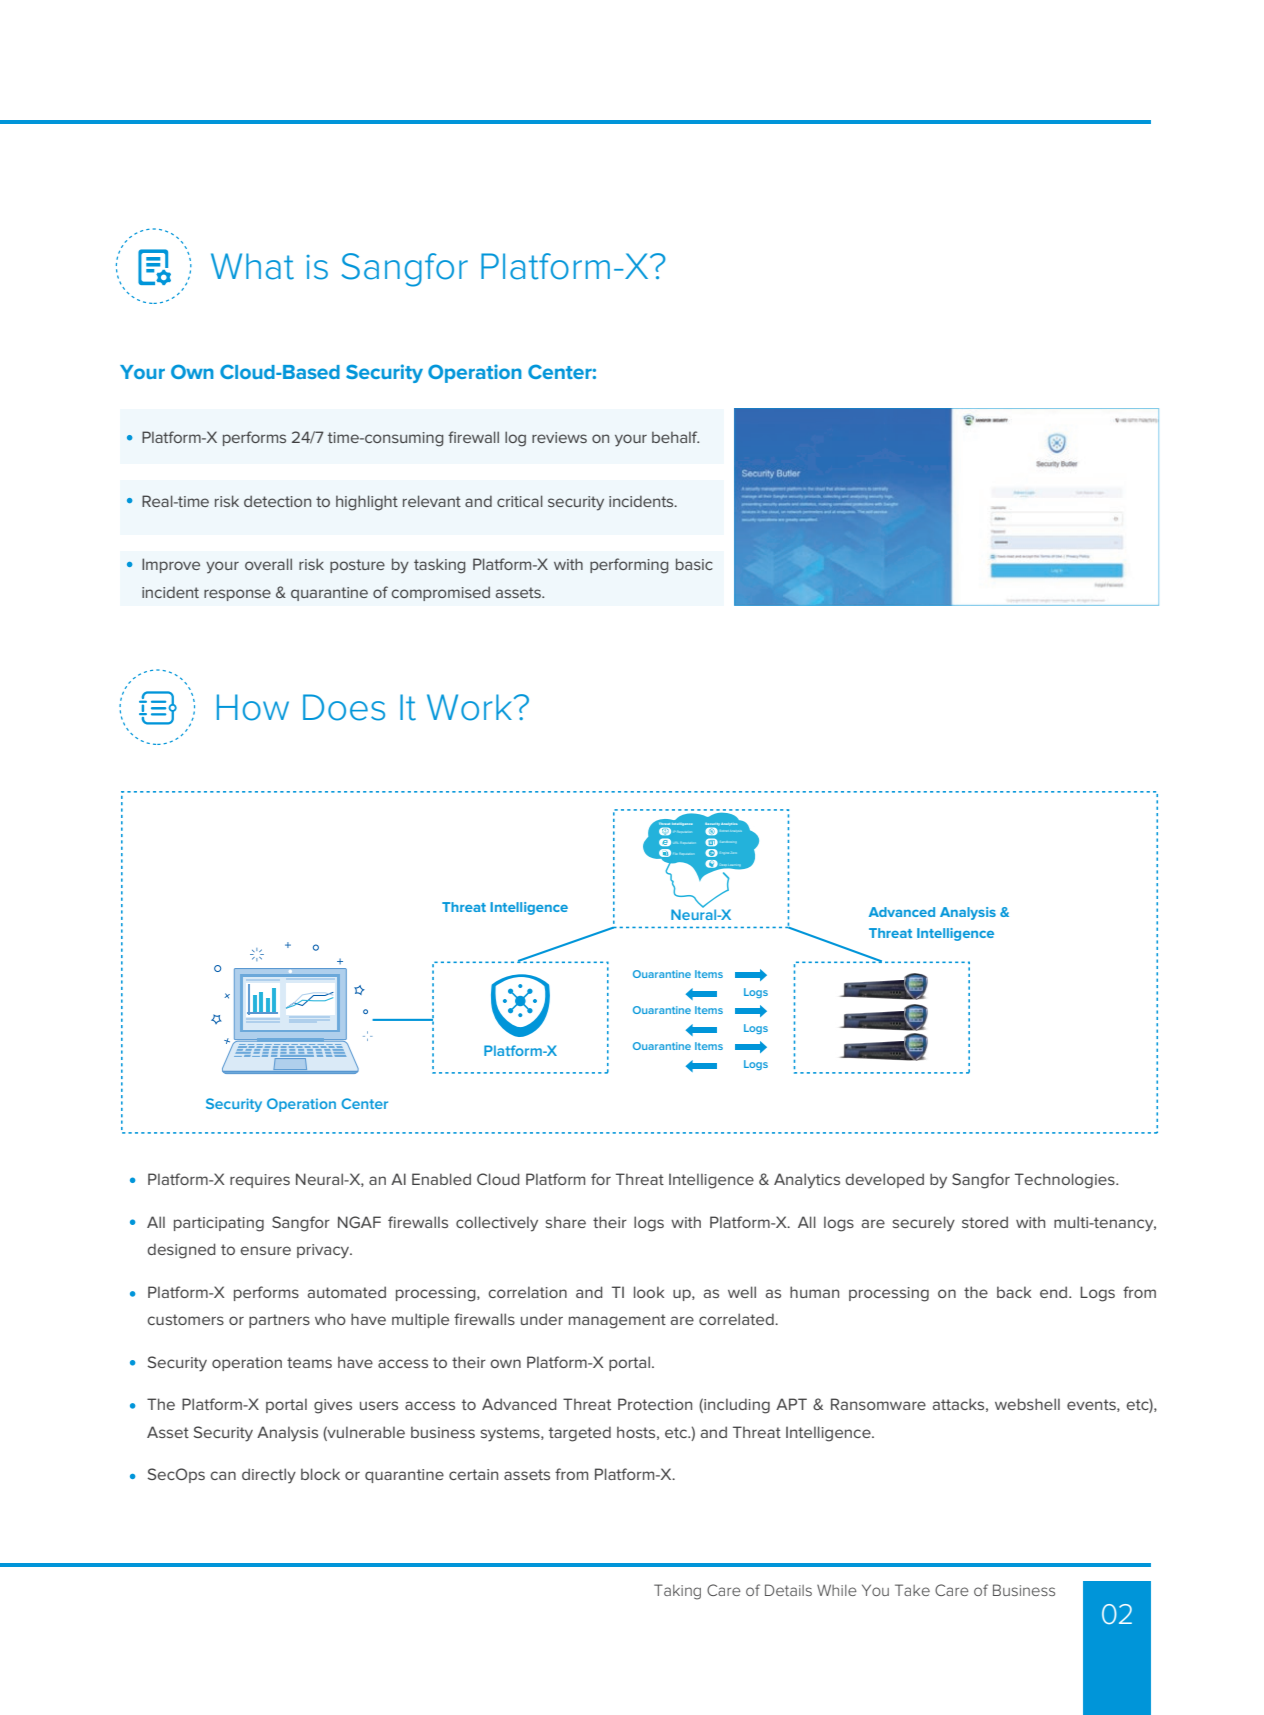 The image size is (1264, 1715). Describe the element at coordinates (733, 853) in the screenshot. I see `Zero` at that location.
